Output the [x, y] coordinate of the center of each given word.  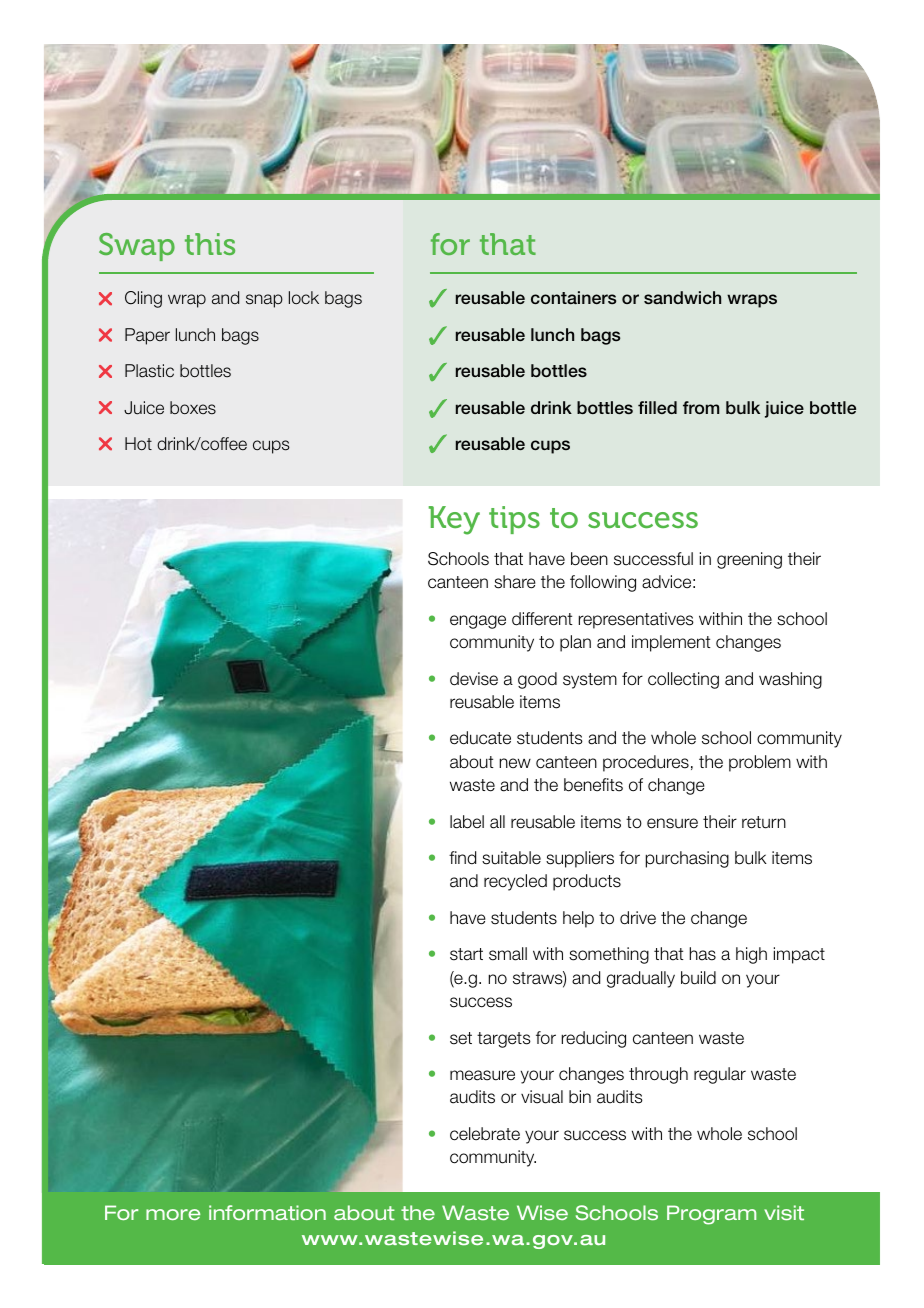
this [210, 244]
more [173, 1214]
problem [760, 763]
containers [573, 297]
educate [480, 738]
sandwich [682, 298]
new [515, 763]
